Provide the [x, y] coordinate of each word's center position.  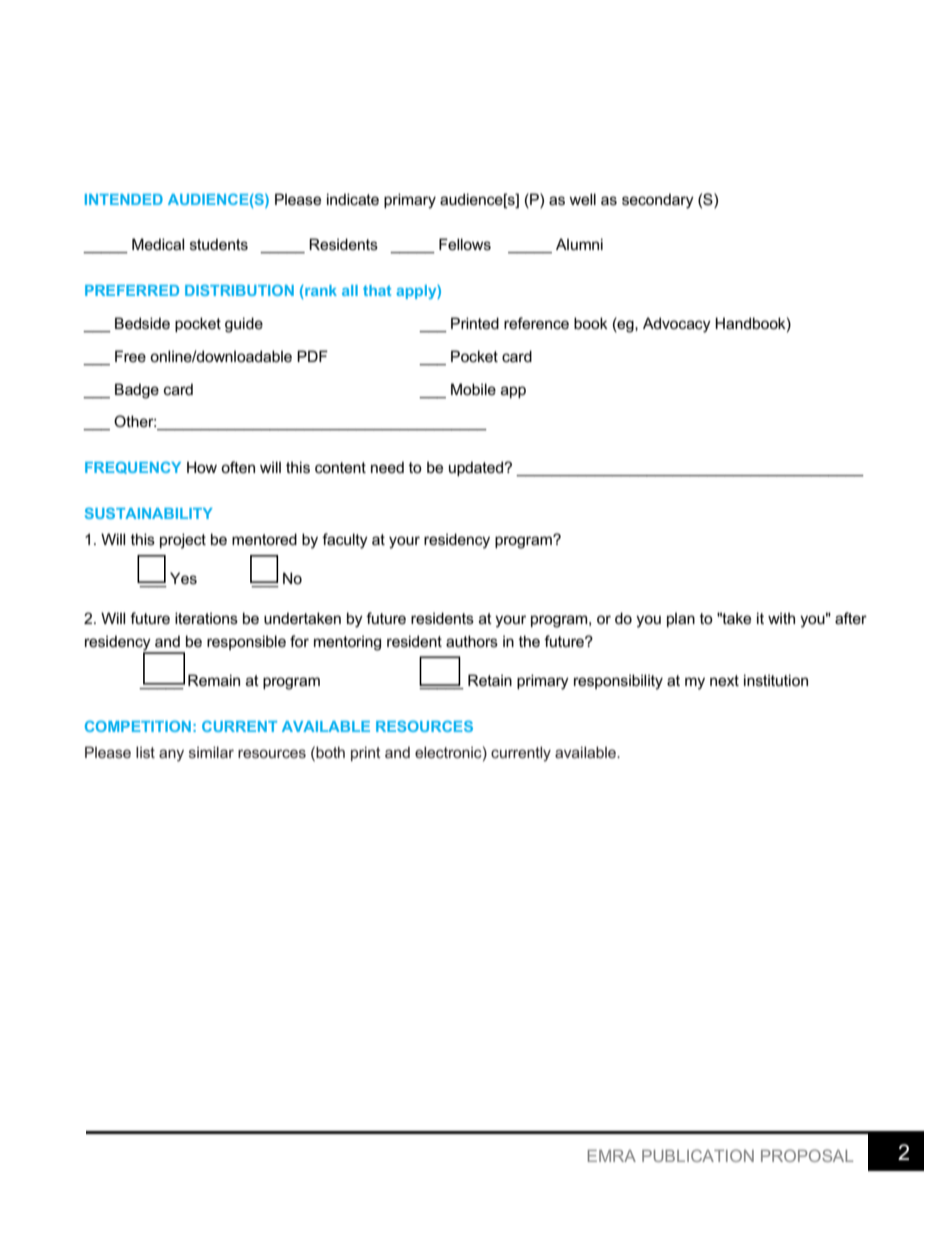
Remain [214, 680]
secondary [658, 201]
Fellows [465, 244]
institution [776, 680]
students [219, 244]
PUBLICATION [698, 1155]
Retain [490, 680]
